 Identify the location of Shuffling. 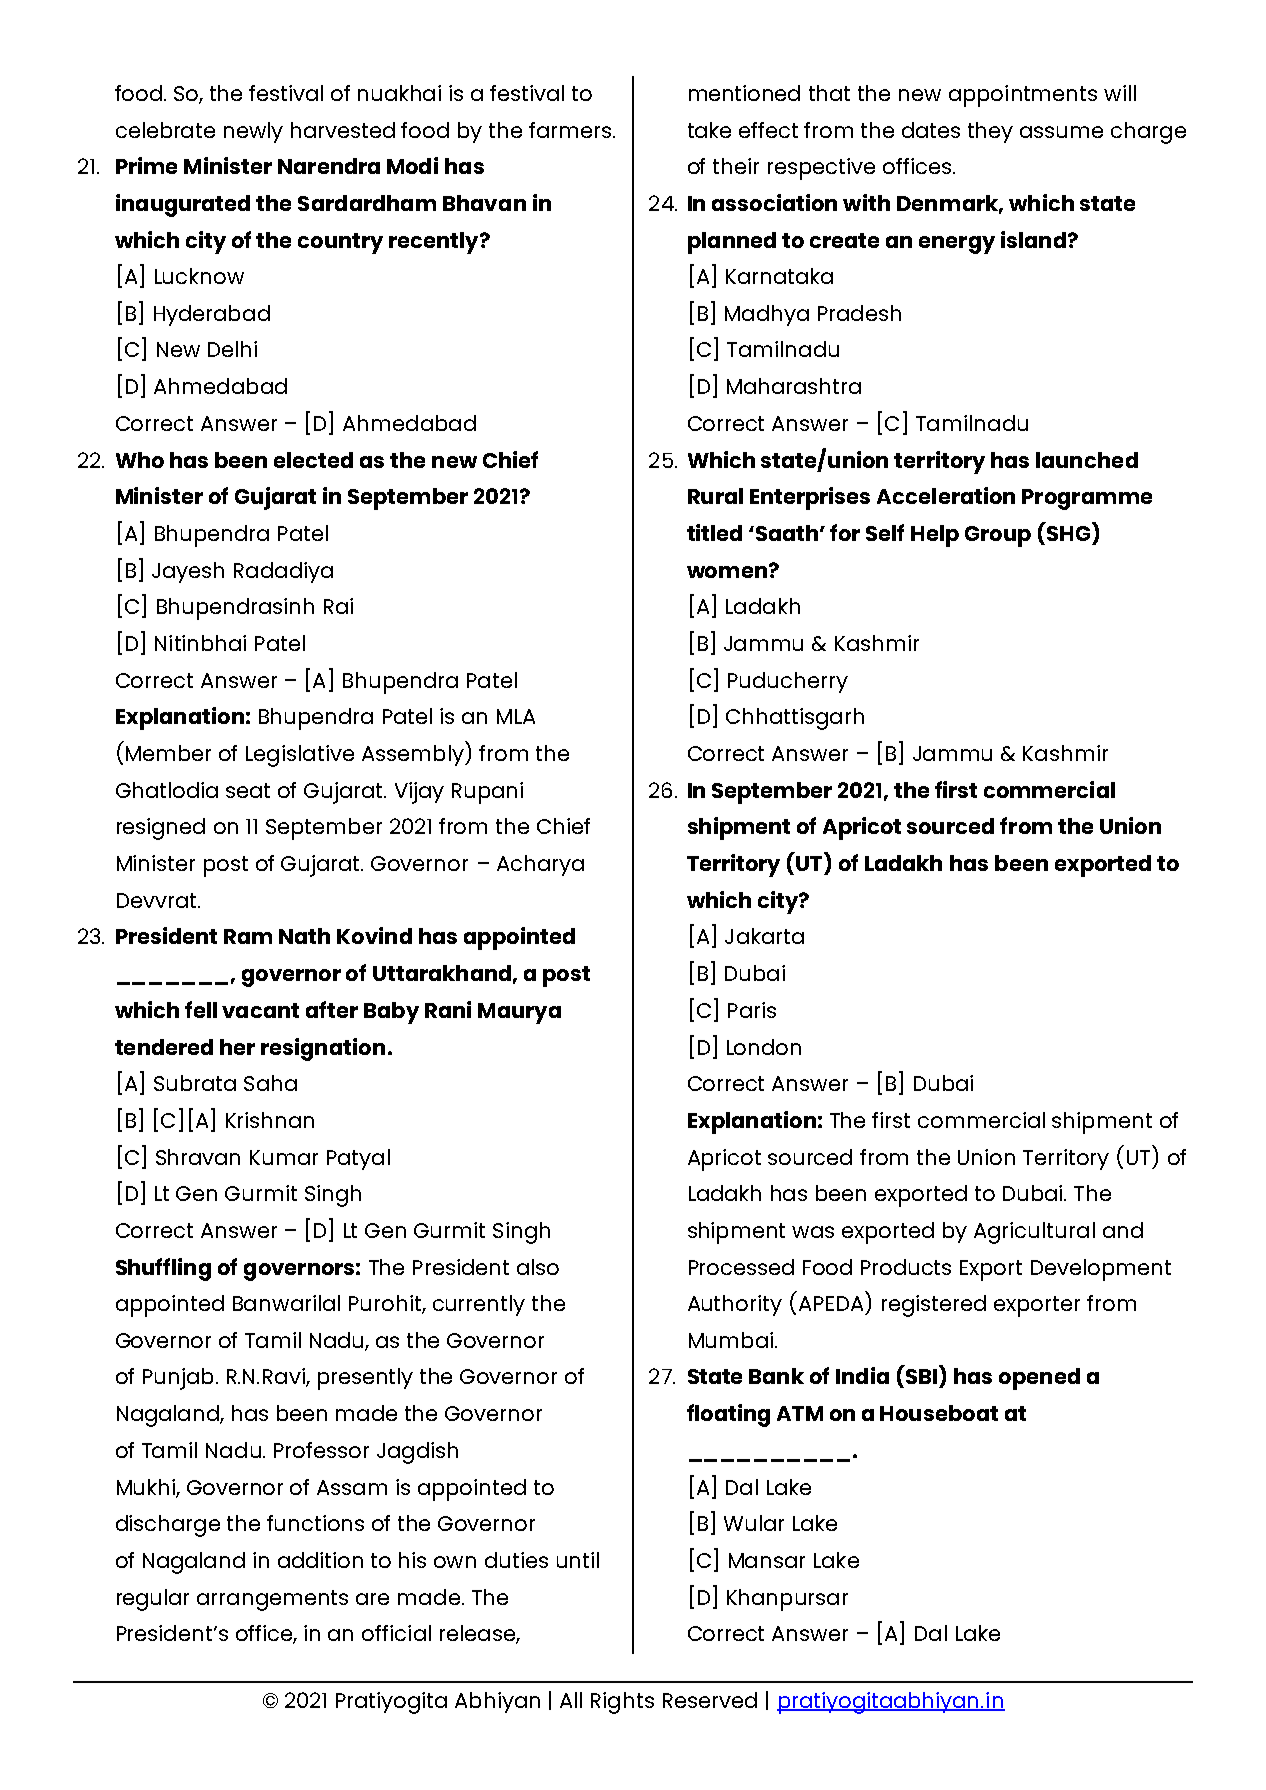
(163, 1269).
